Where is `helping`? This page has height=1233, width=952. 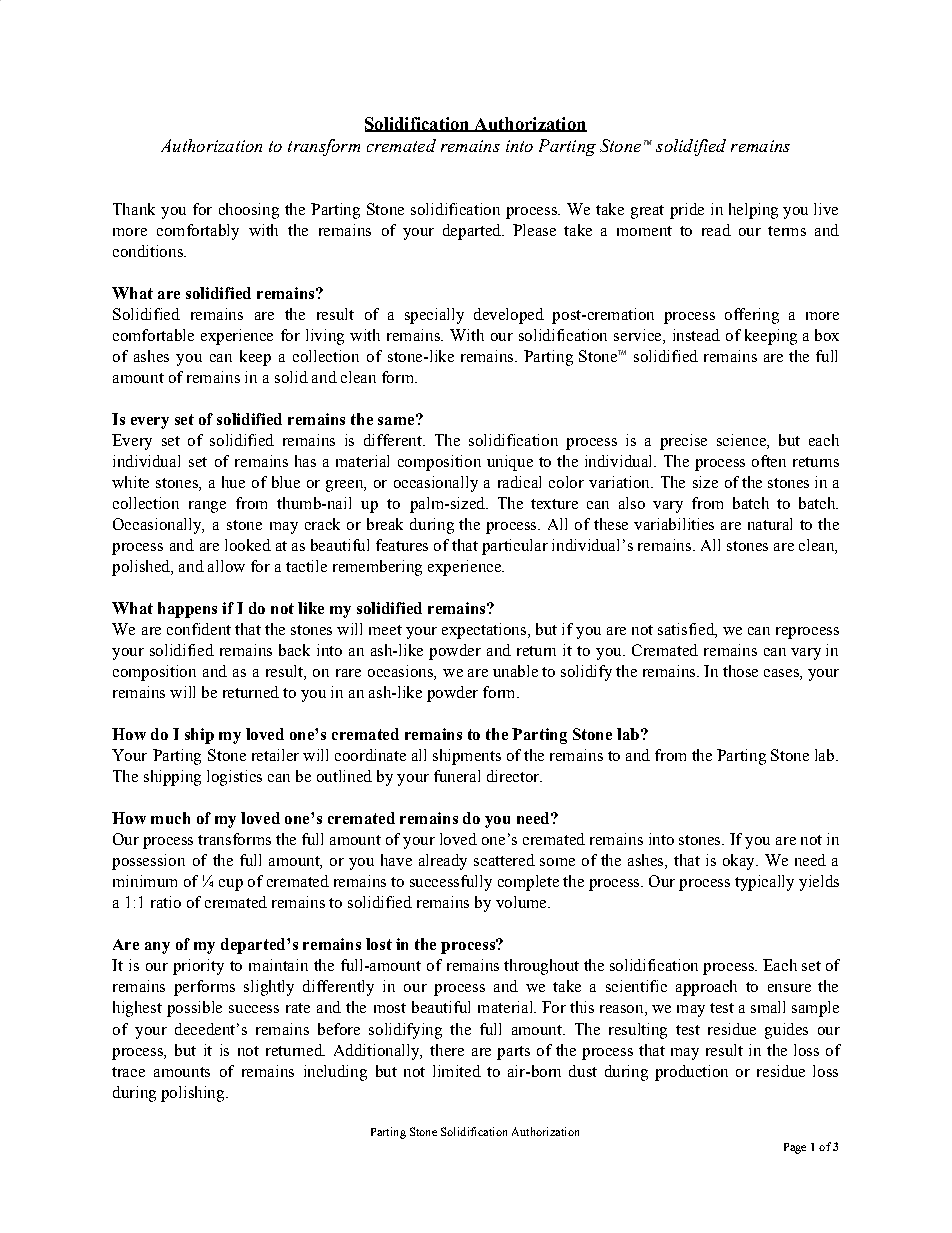 helping is located at coordinates (753, 211).
